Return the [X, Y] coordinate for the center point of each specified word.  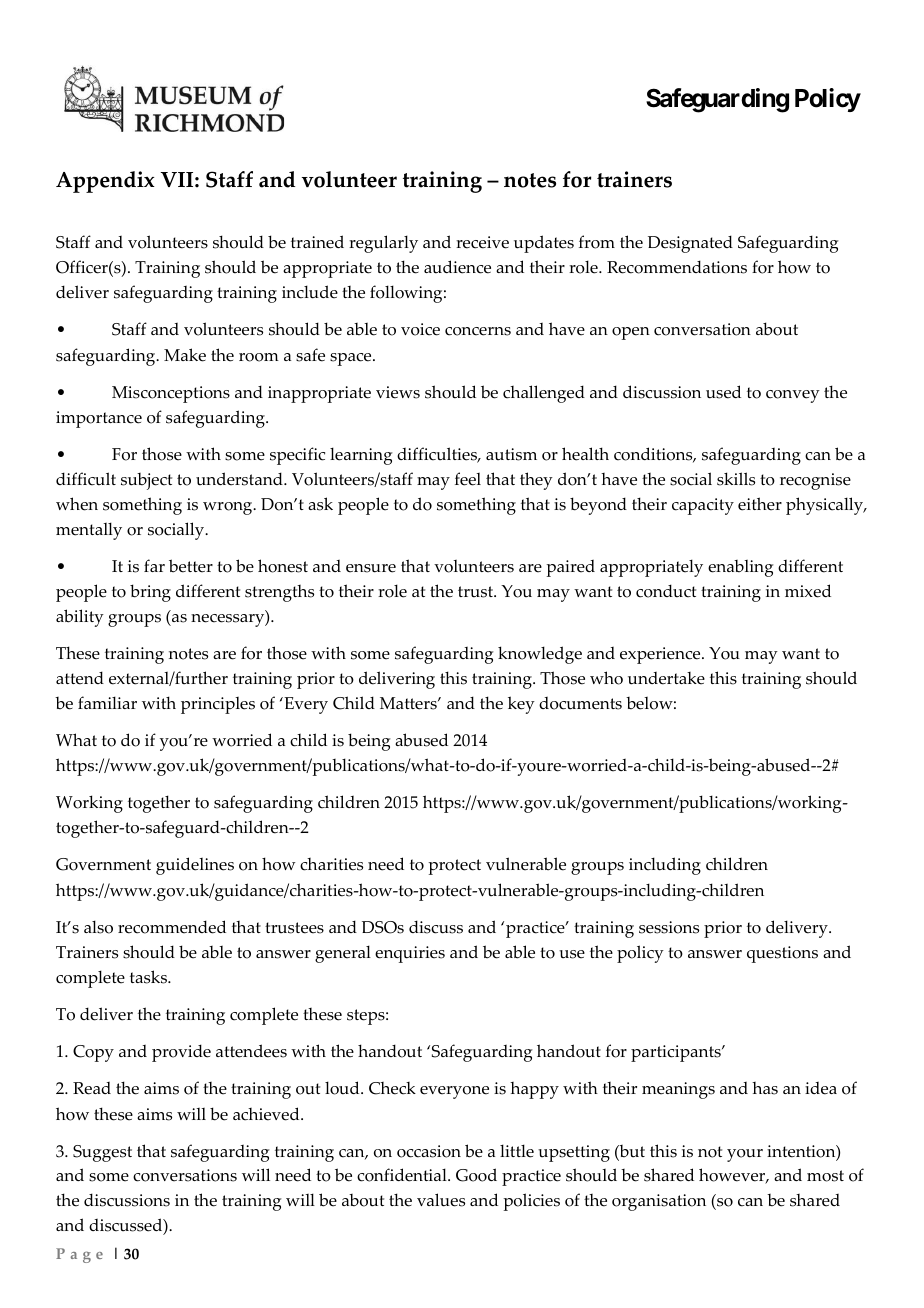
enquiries [410, 954]
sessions [669, 927]
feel [468, 479]
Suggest [102, 1153]
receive [482, 242]
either [760, 504]
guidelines [195, 866]
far [154, 565]
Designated [690, 244]
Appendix [105, 182]
